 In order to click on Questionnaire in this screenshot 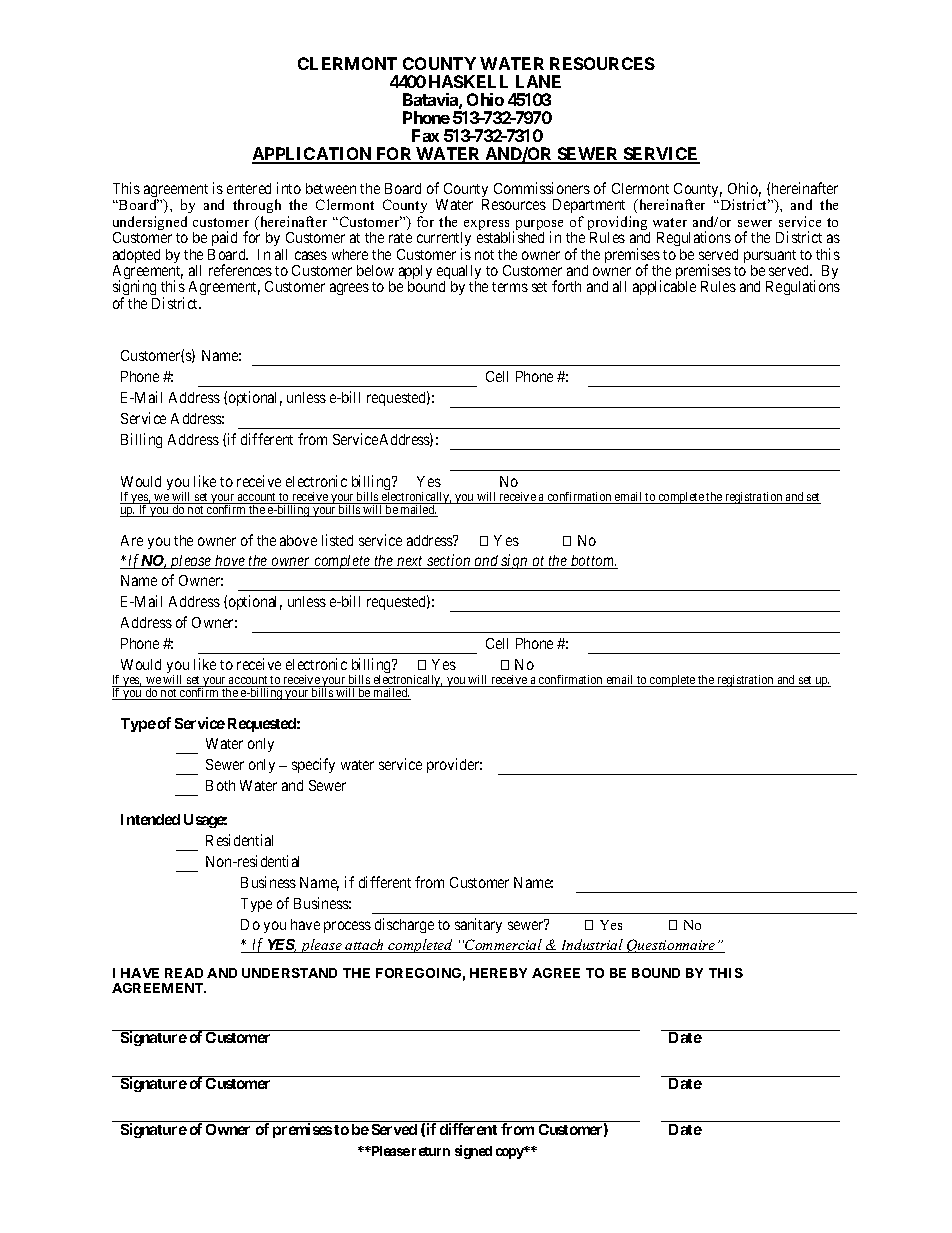, I will do `click(671, 946)`.
